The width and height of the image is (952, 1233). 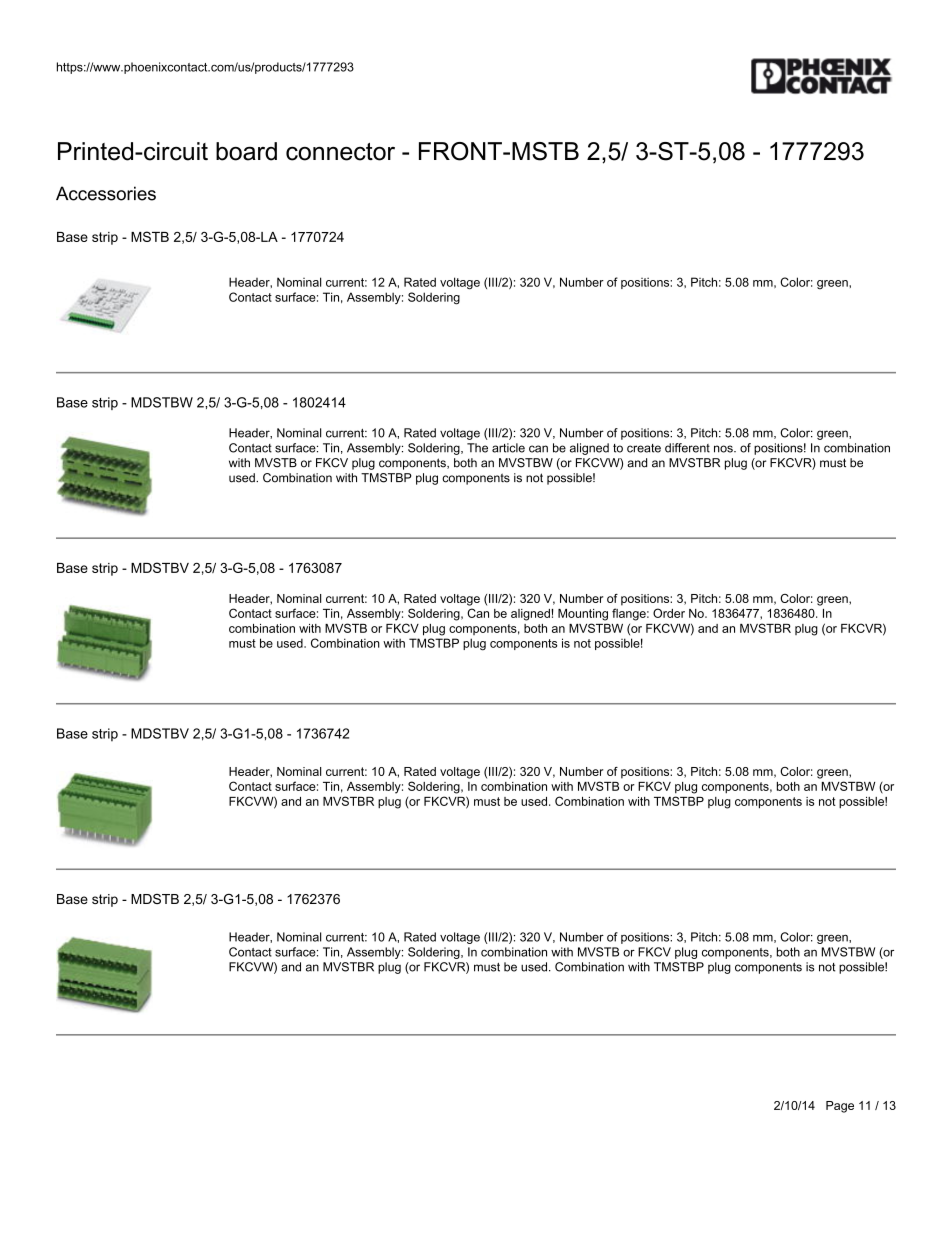 What do you see at coordinates (246, 151) in the image?
I see `board` at bounding box center [246, 151].
